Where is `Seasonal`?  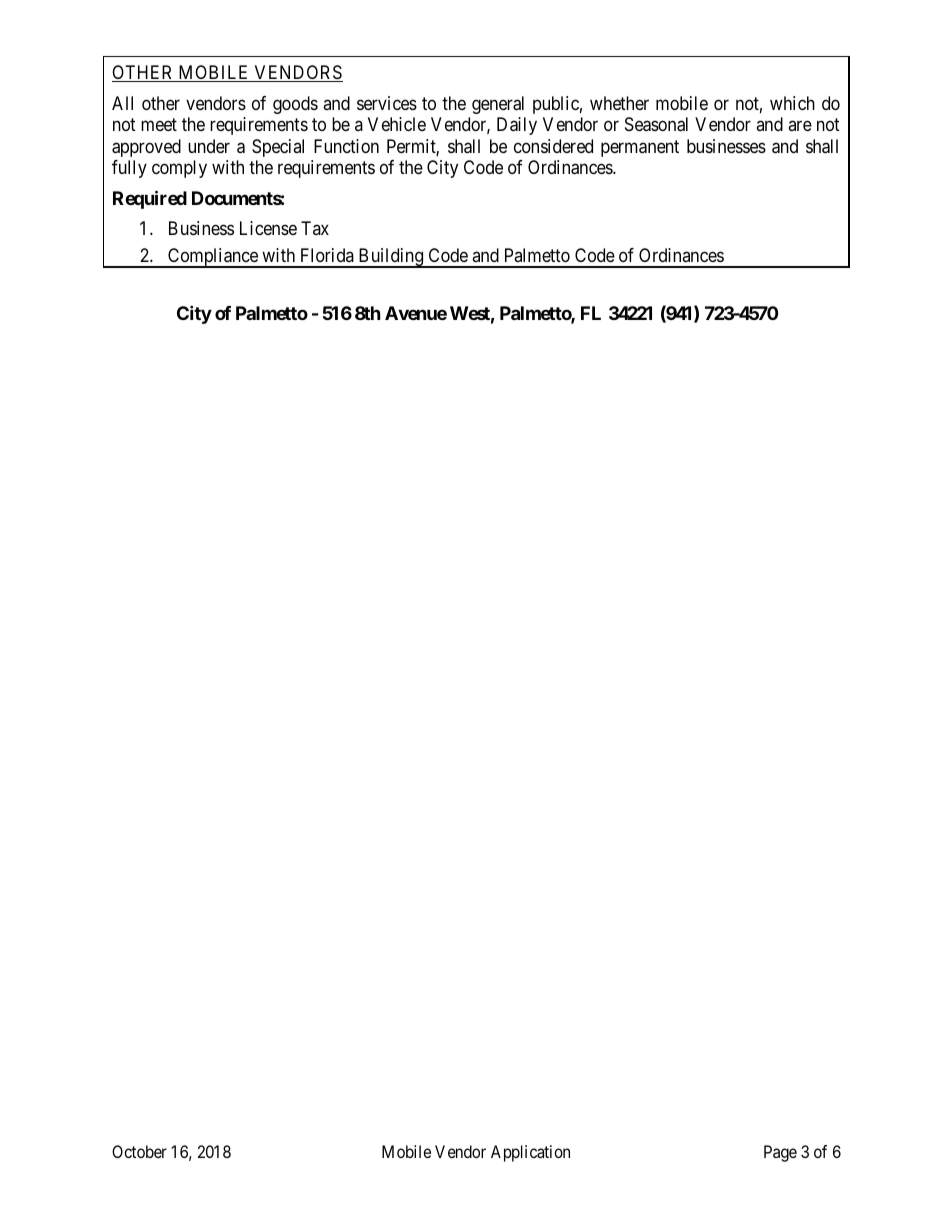 Seasonal is located at coordinates (656, 124).
